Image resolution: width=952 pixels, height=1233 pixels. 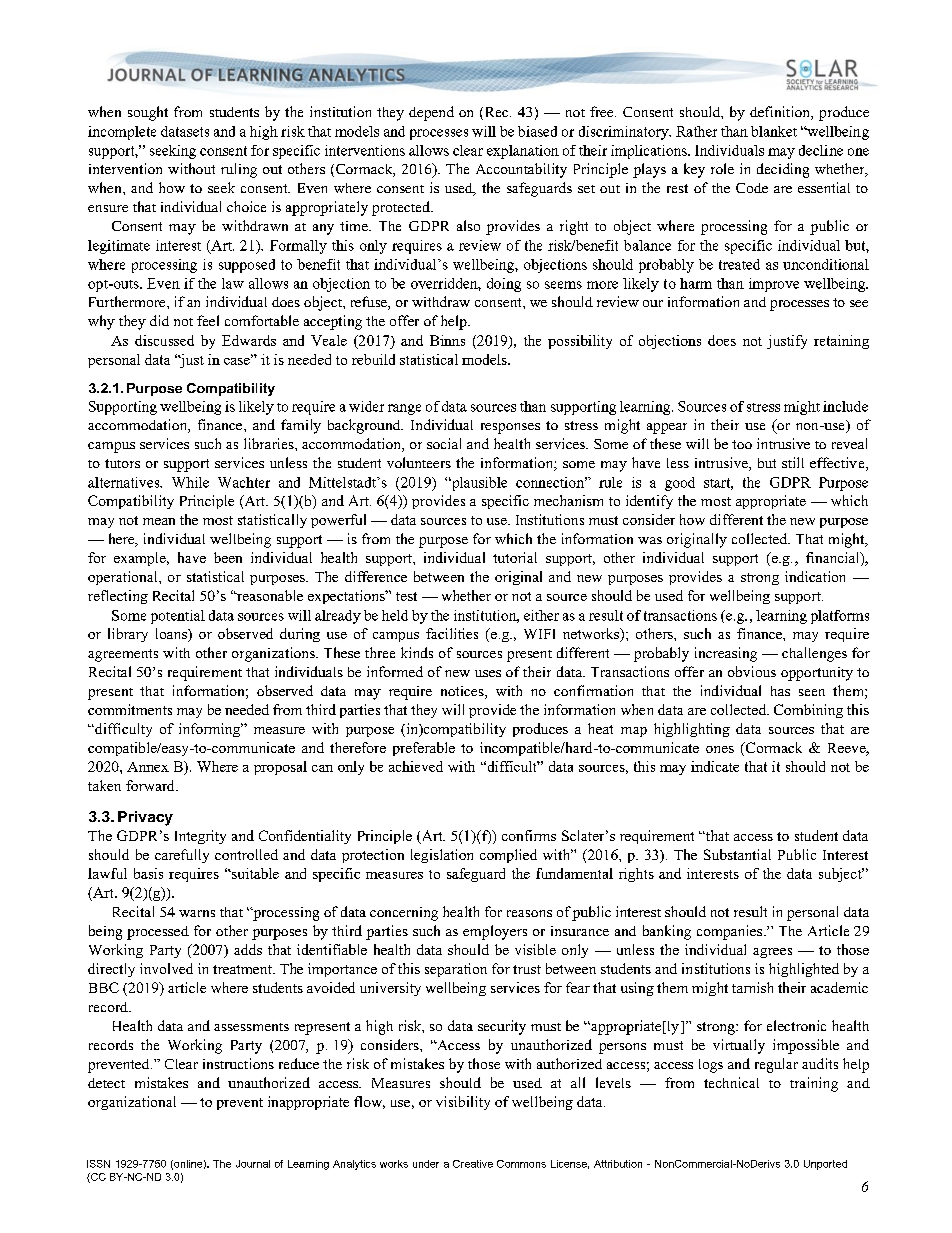 What do you see at coordinates (523, 152) in the image?
I see `explanation` at bounding box center [523, 152].
